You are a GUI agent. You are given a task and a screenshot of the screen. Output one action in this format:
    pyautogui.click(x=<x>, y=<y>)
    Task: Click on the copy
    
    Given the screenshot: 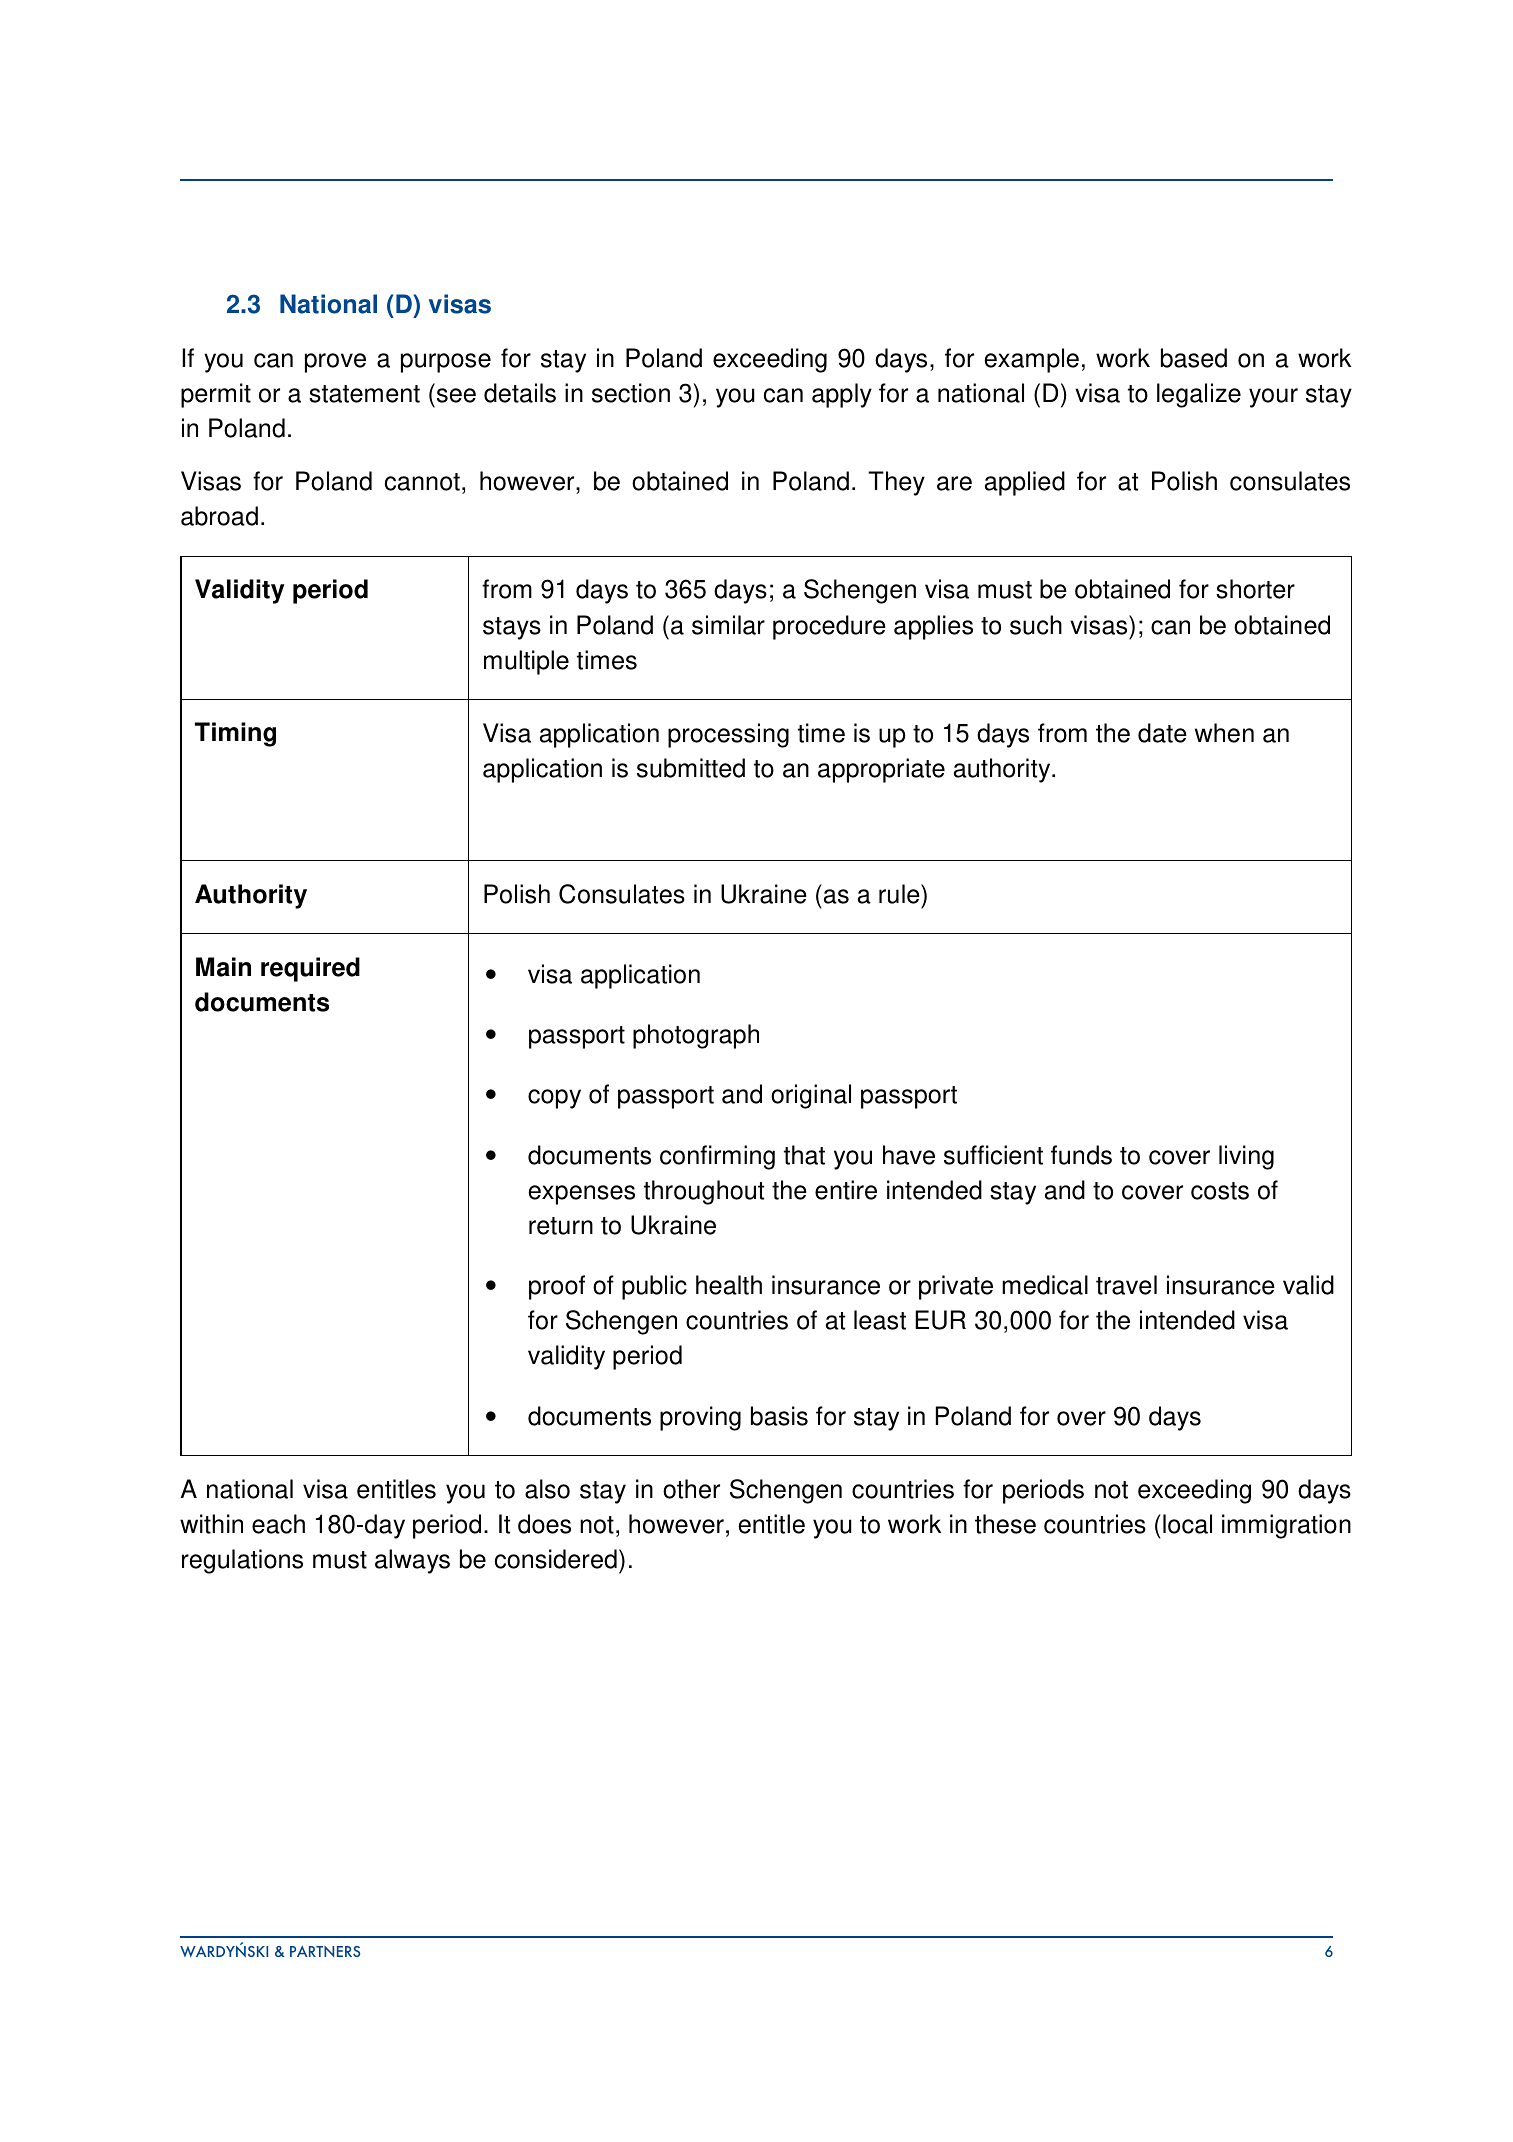 What is the action you would take?
    pyautogui.click(x=554, y=1099)
